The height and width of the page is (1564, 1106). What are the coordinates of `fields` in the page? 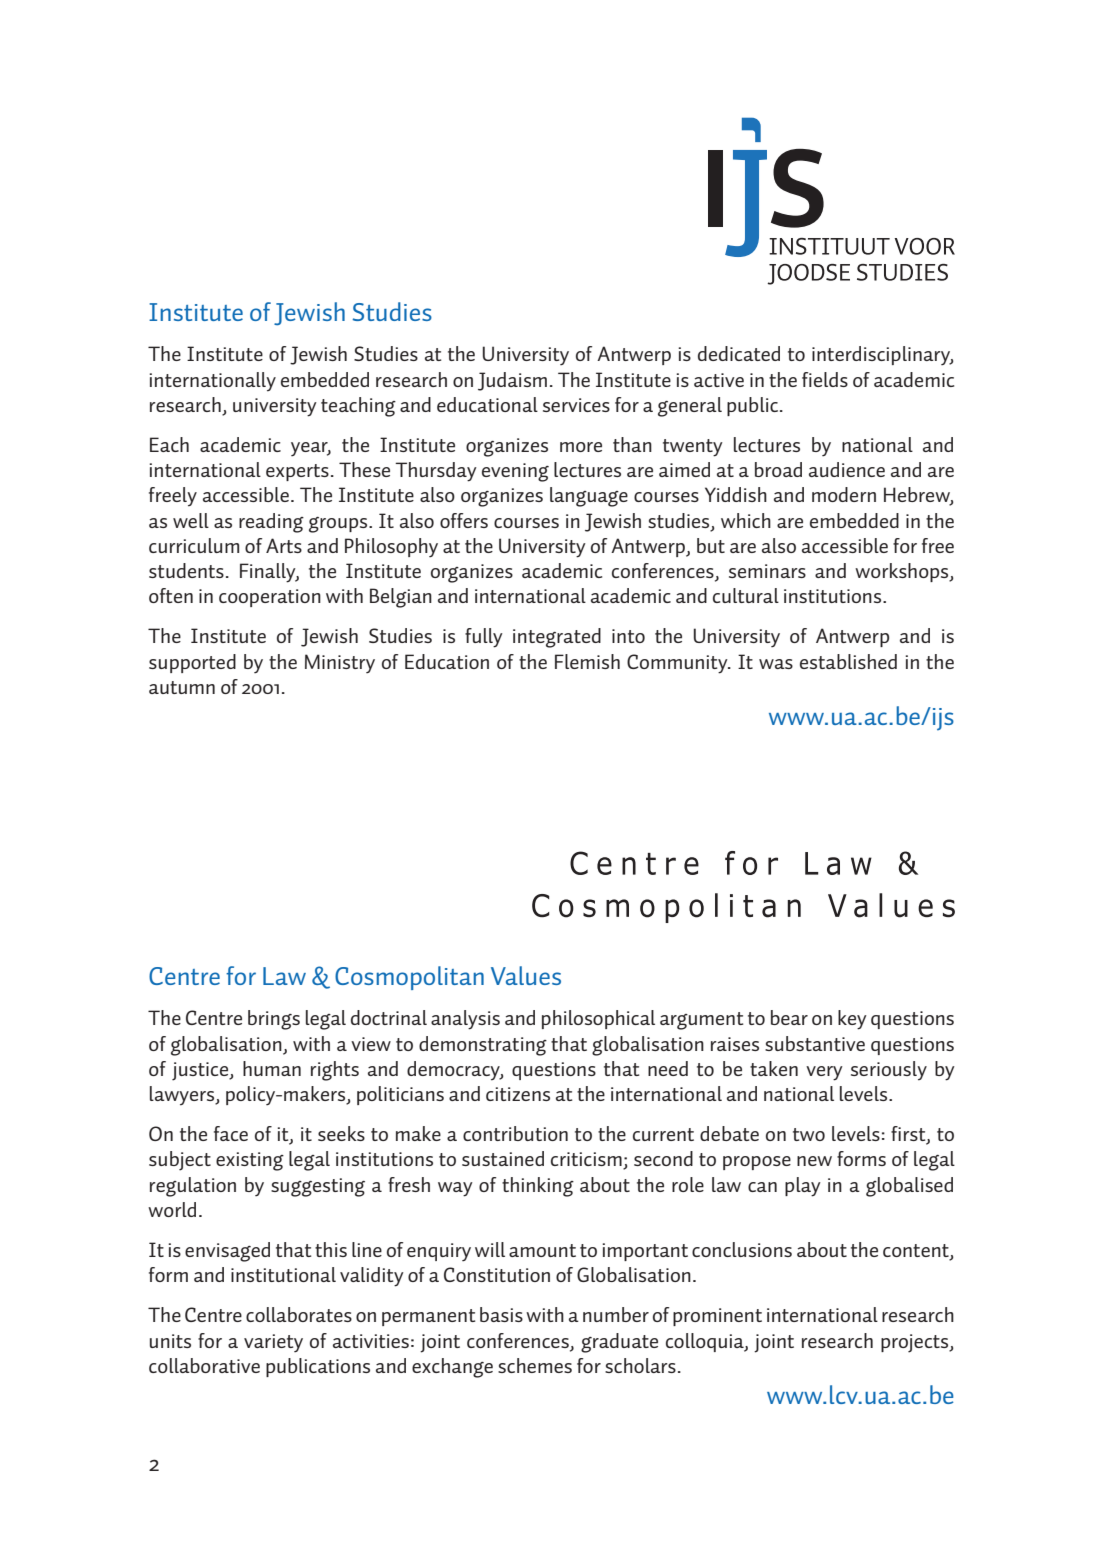 It's located at (825, 379).
